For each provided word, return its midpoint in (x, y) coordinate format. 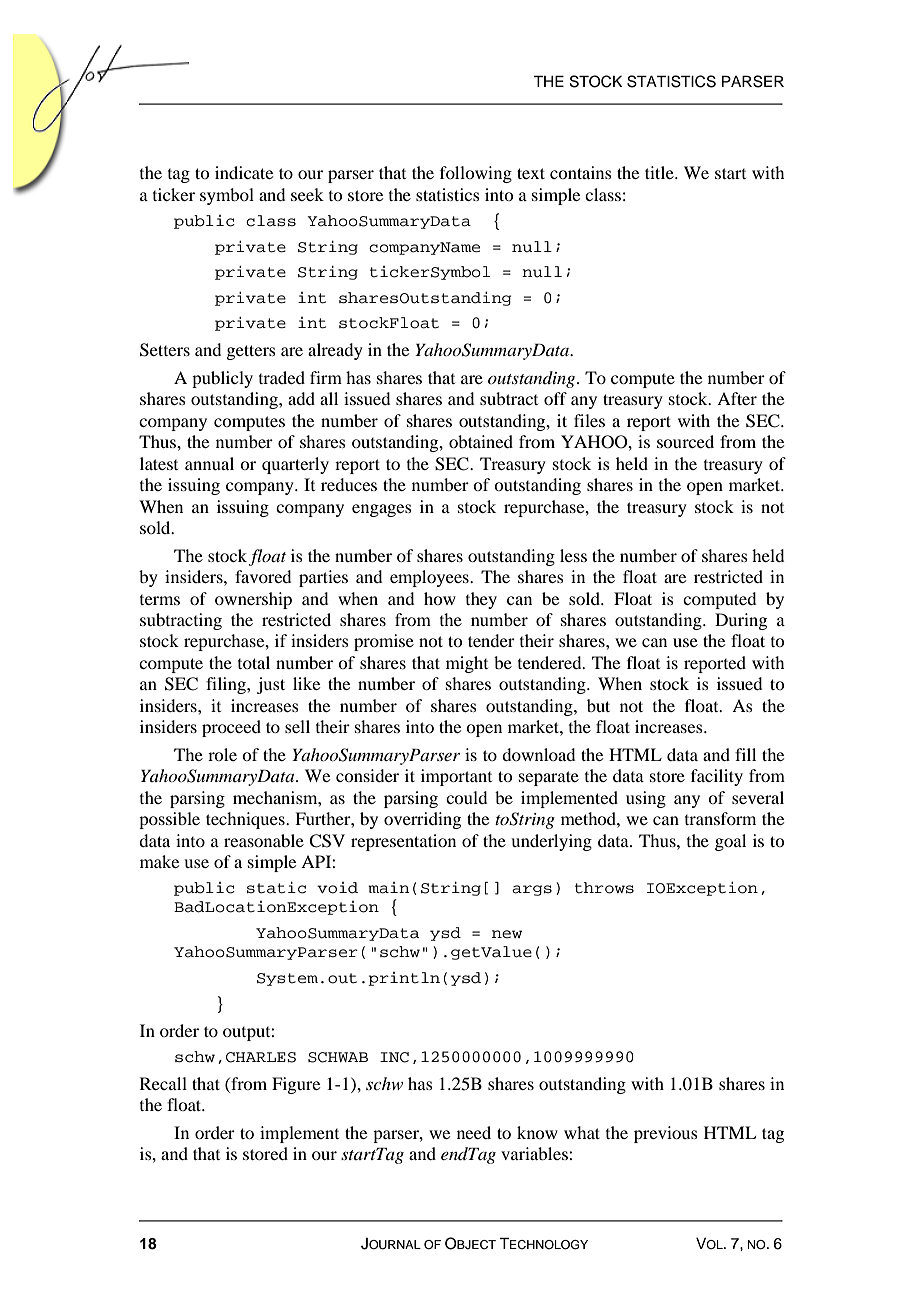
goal (730, 842)
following (476, 174)
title (660, 172)
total (254, 662)
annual (209, 463)
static (276, 887)
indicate (244, 172)
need (474, 1132)
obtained (481, 441)
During (741, 621)
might (467, 664)
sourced (685, 441)
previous (666, 1134)
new (507, 934)
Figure (296, 1085)
